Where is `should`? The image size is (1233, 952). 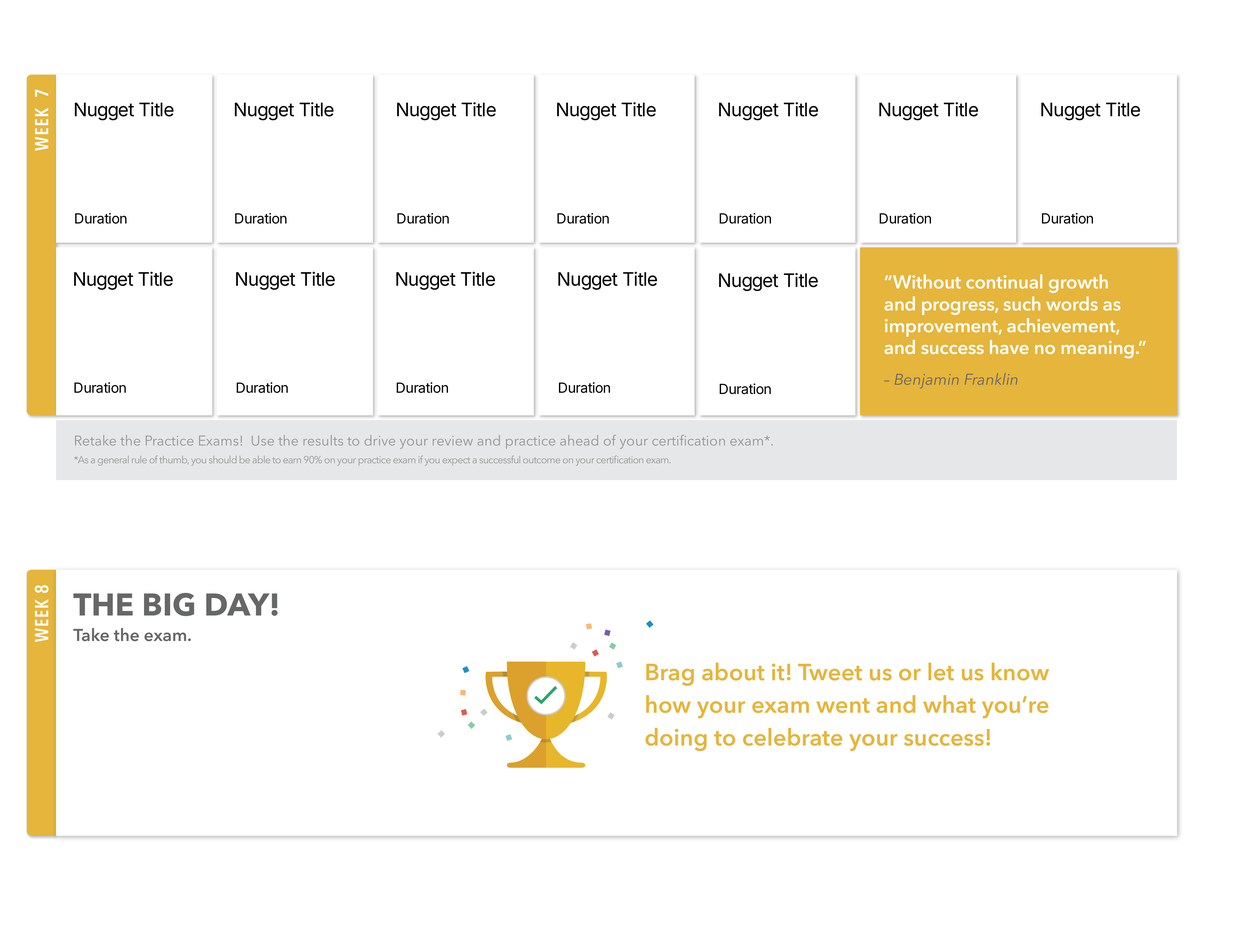 should is located at coordinates (222, 459).
